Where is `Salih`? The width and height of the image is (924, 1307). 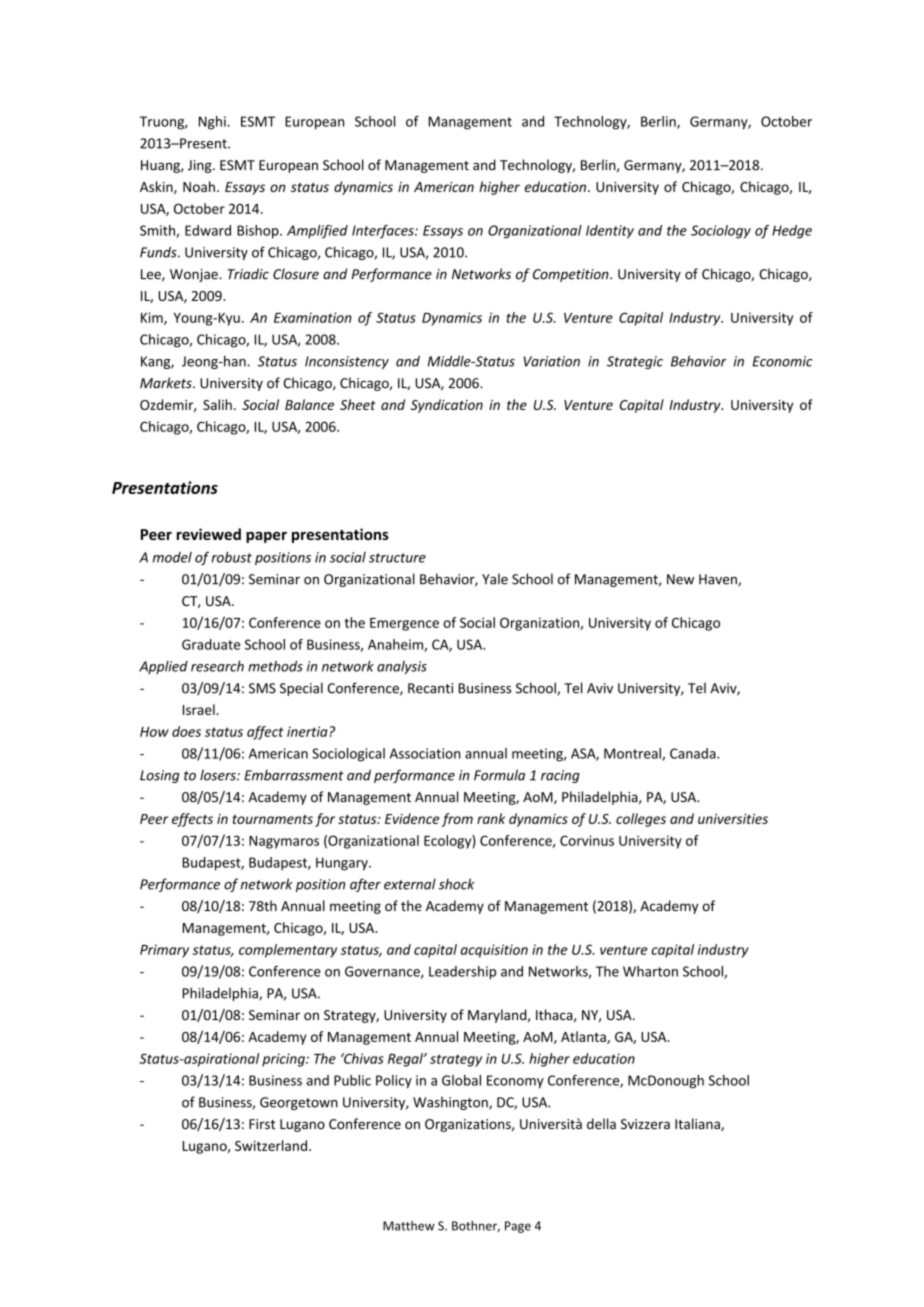
Salih is located at coordinates (217, 404).
